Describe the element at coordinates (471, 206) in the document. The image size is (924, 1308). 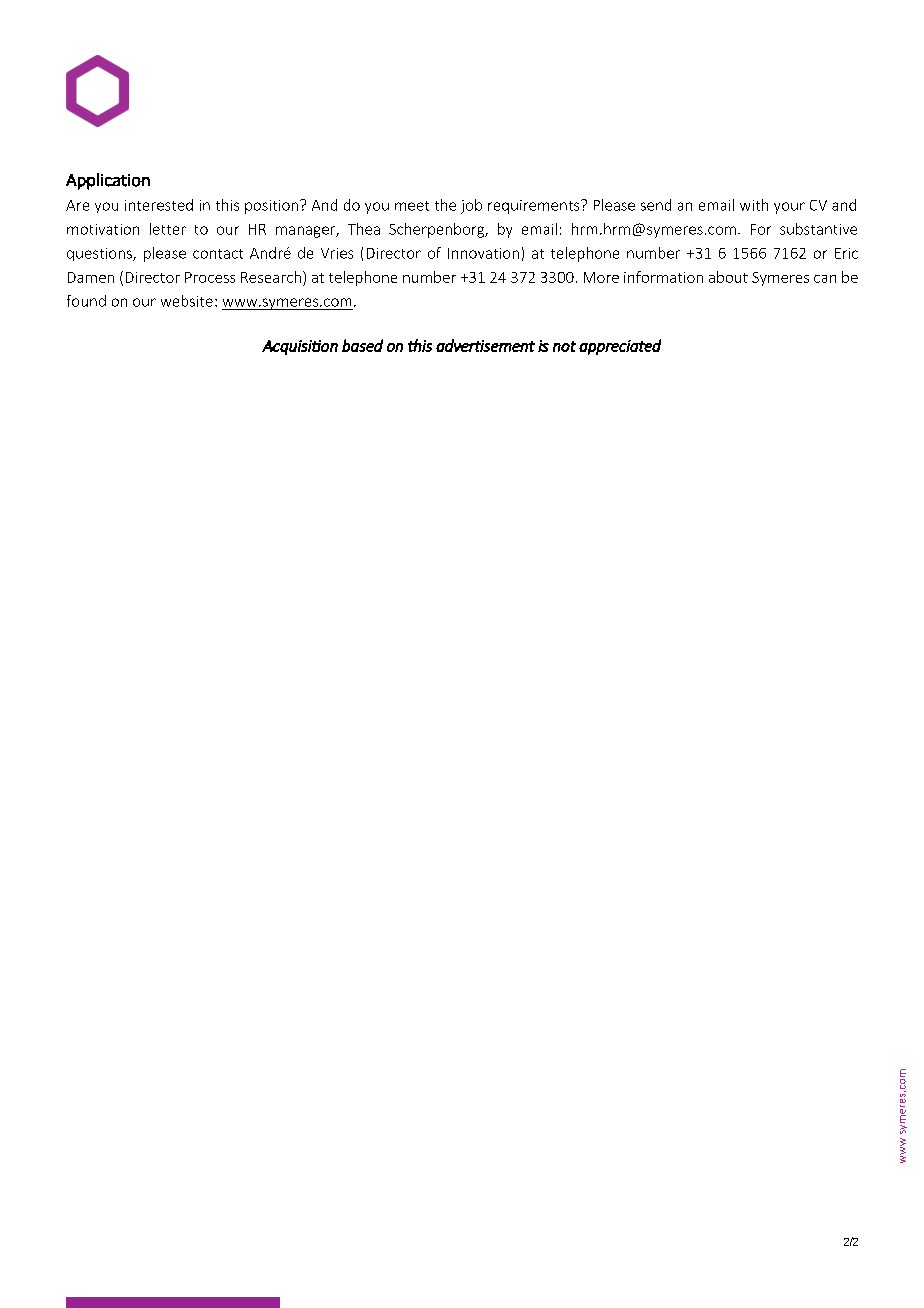
I see `job` at that location.
